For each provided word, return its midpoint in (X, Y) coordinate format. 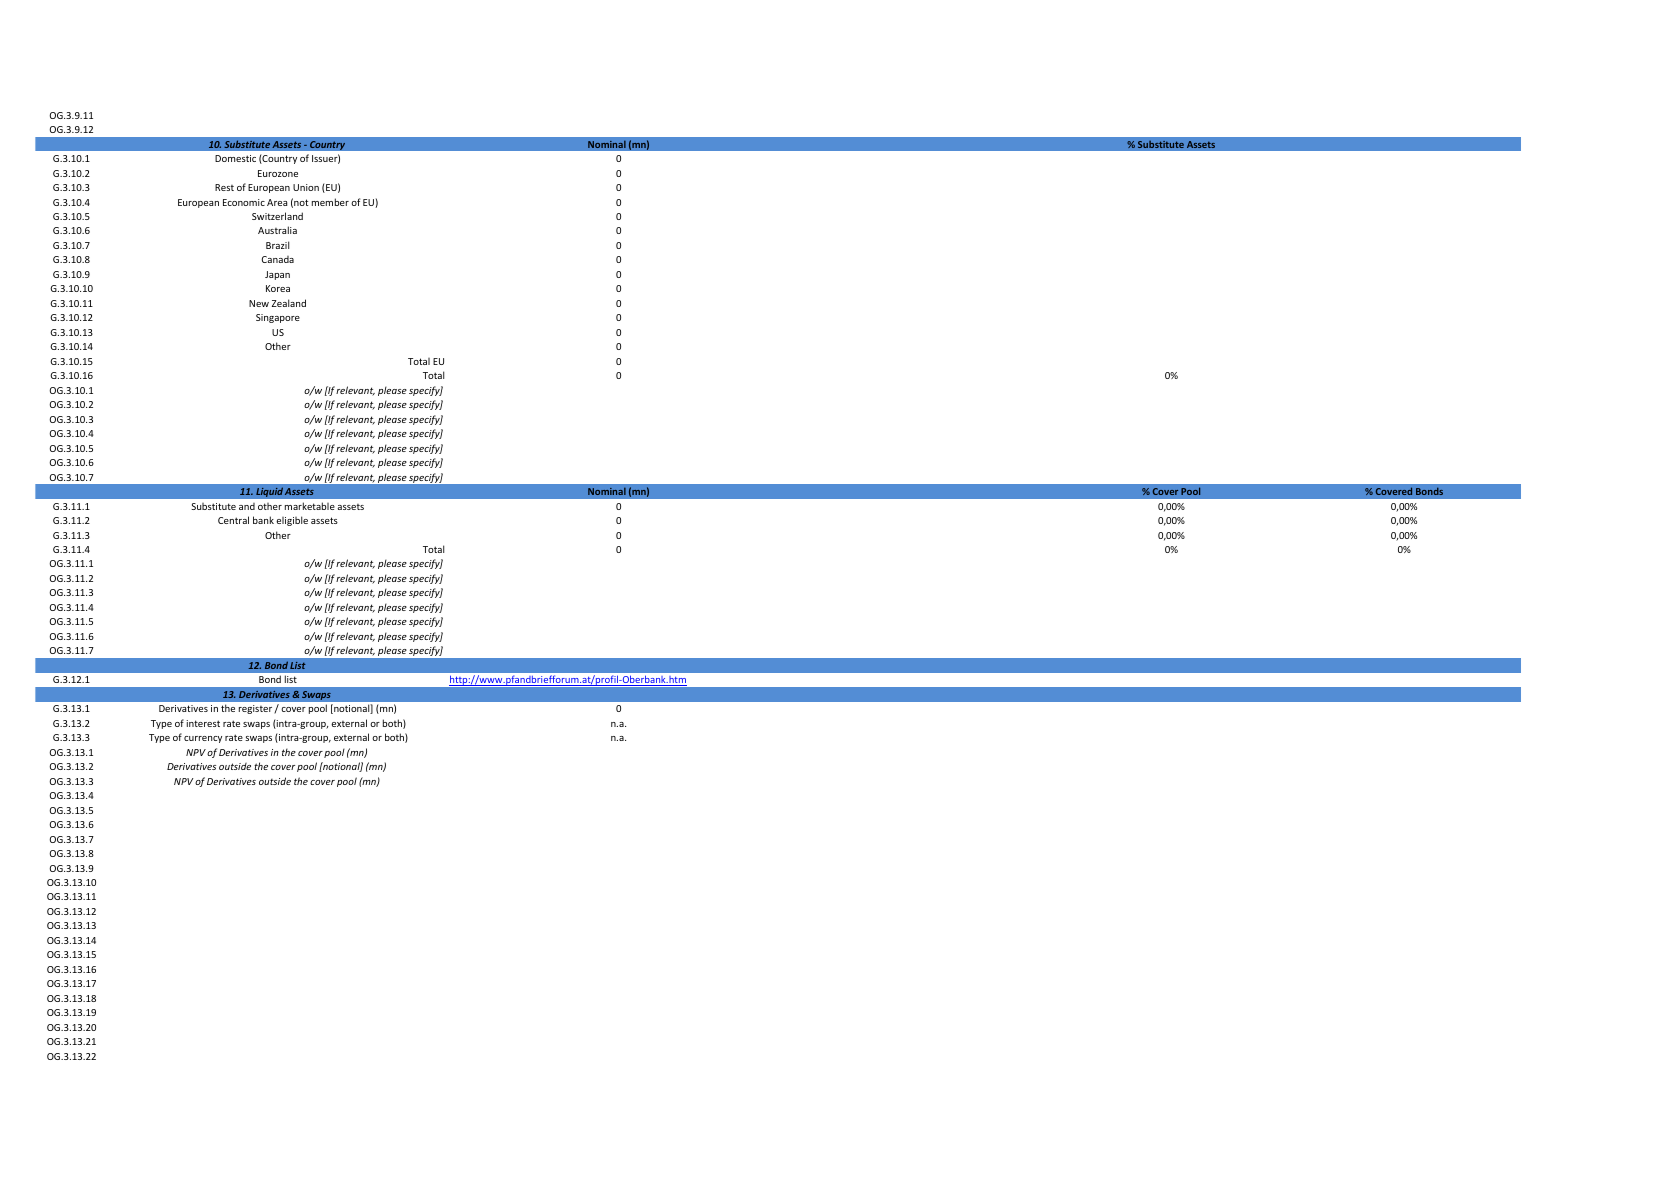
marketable (310, 506)
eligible (292, 521)
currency (203, 739)
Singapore (278, 318)
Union (306, 187)
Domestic (235, 158)
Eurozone (278, 173)
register (257, 709)
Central (233, 520)
